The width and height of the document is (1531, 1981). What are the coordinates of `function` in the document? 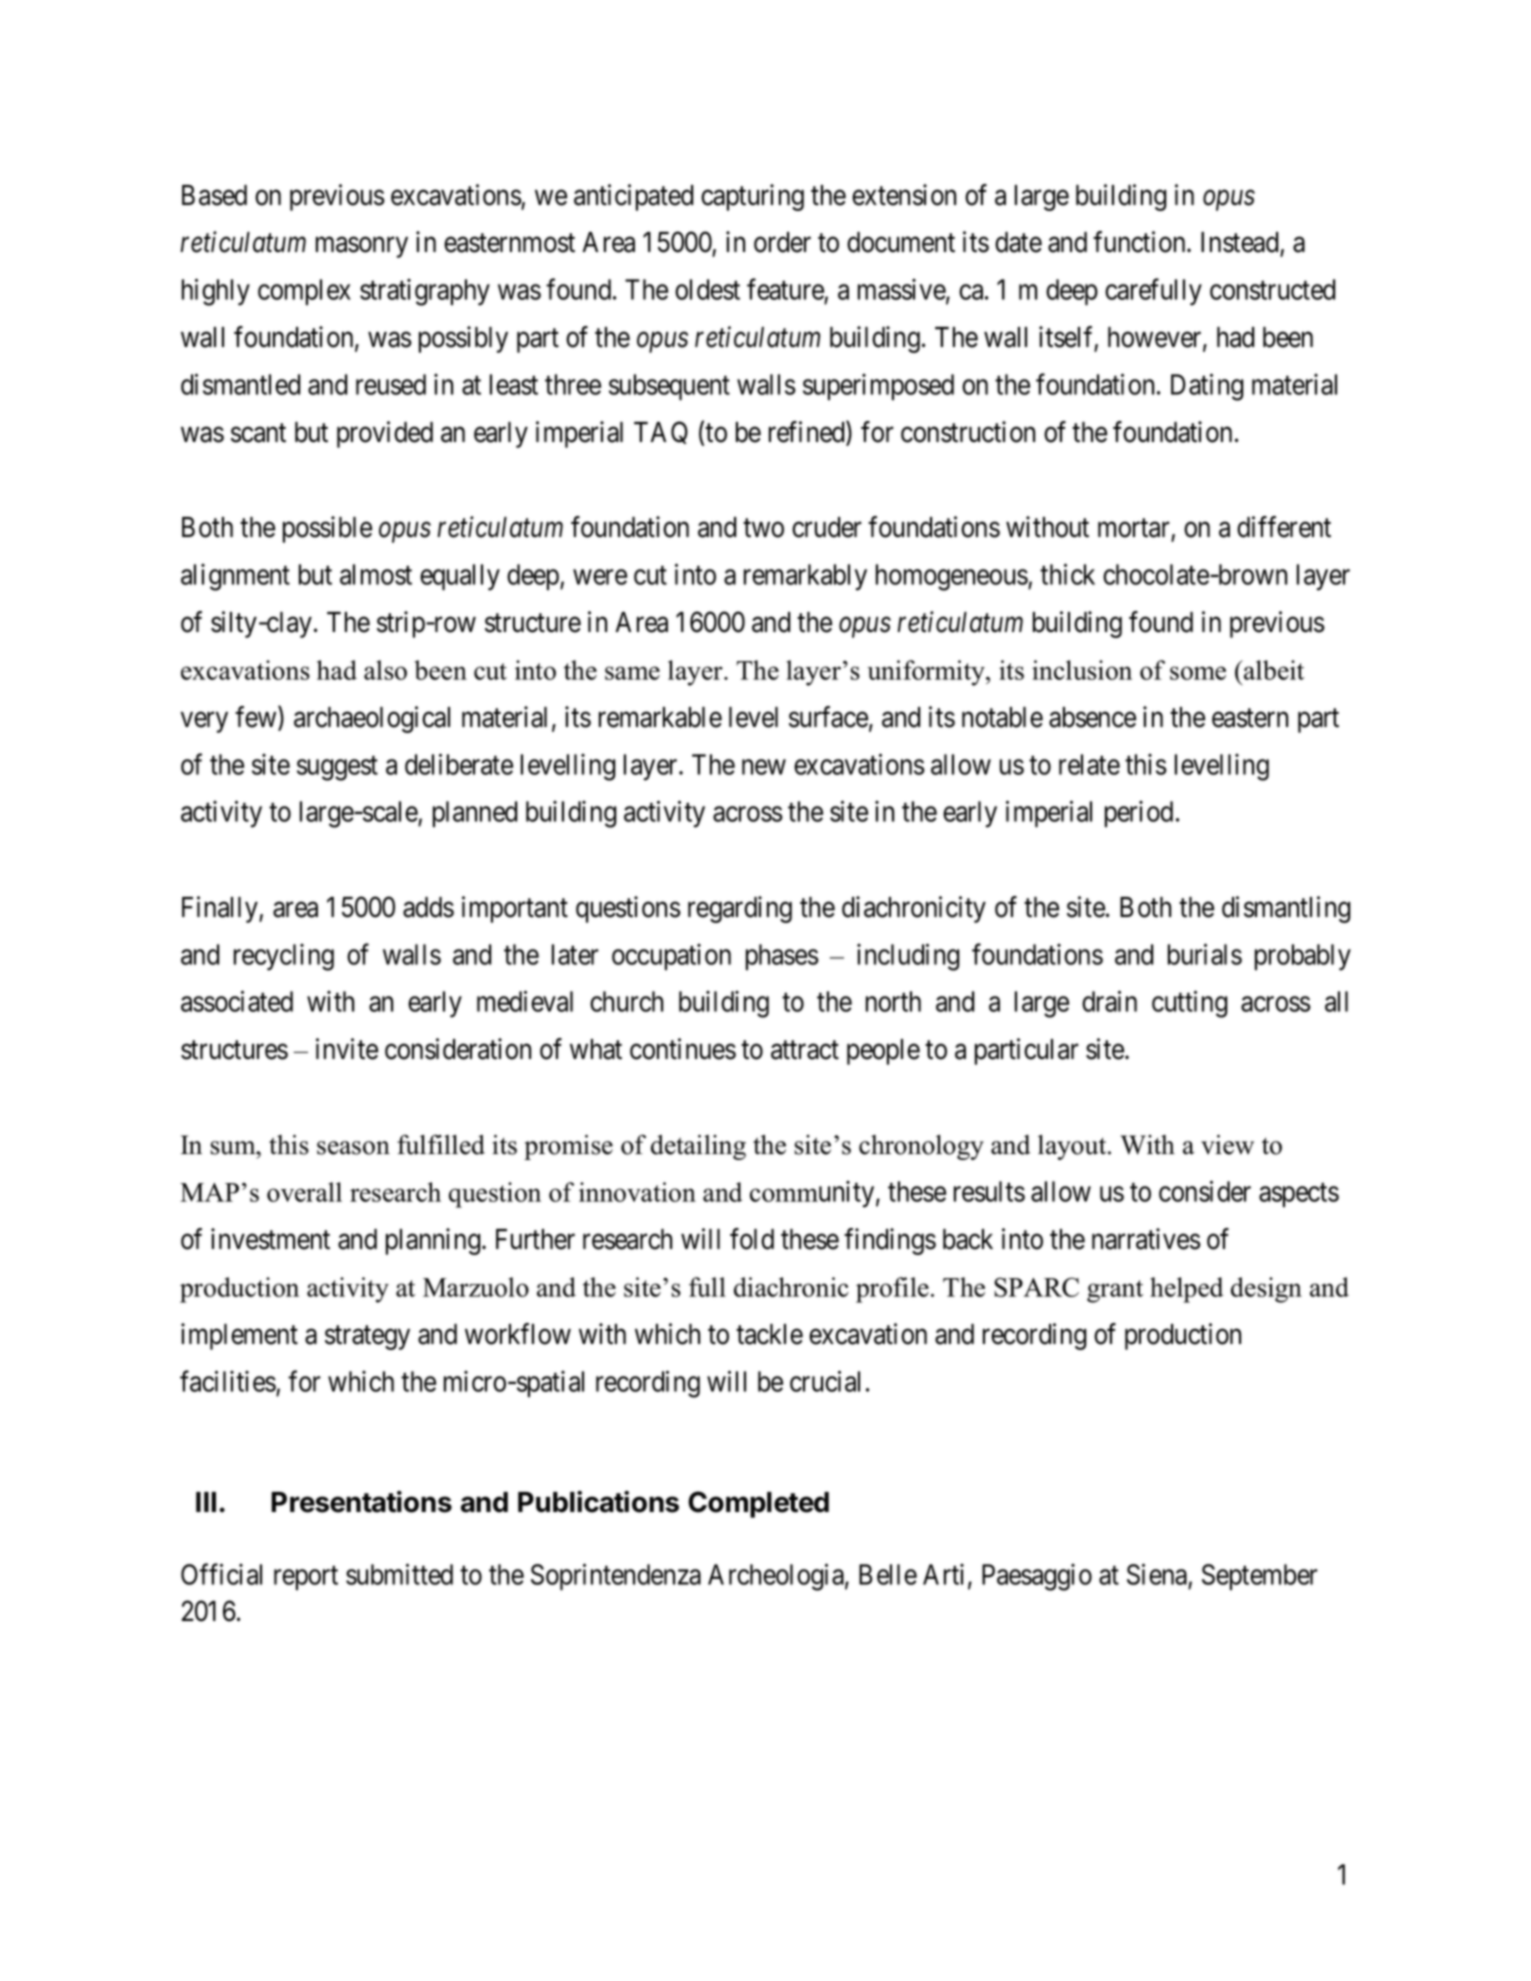 It's located at (1140, 242).
